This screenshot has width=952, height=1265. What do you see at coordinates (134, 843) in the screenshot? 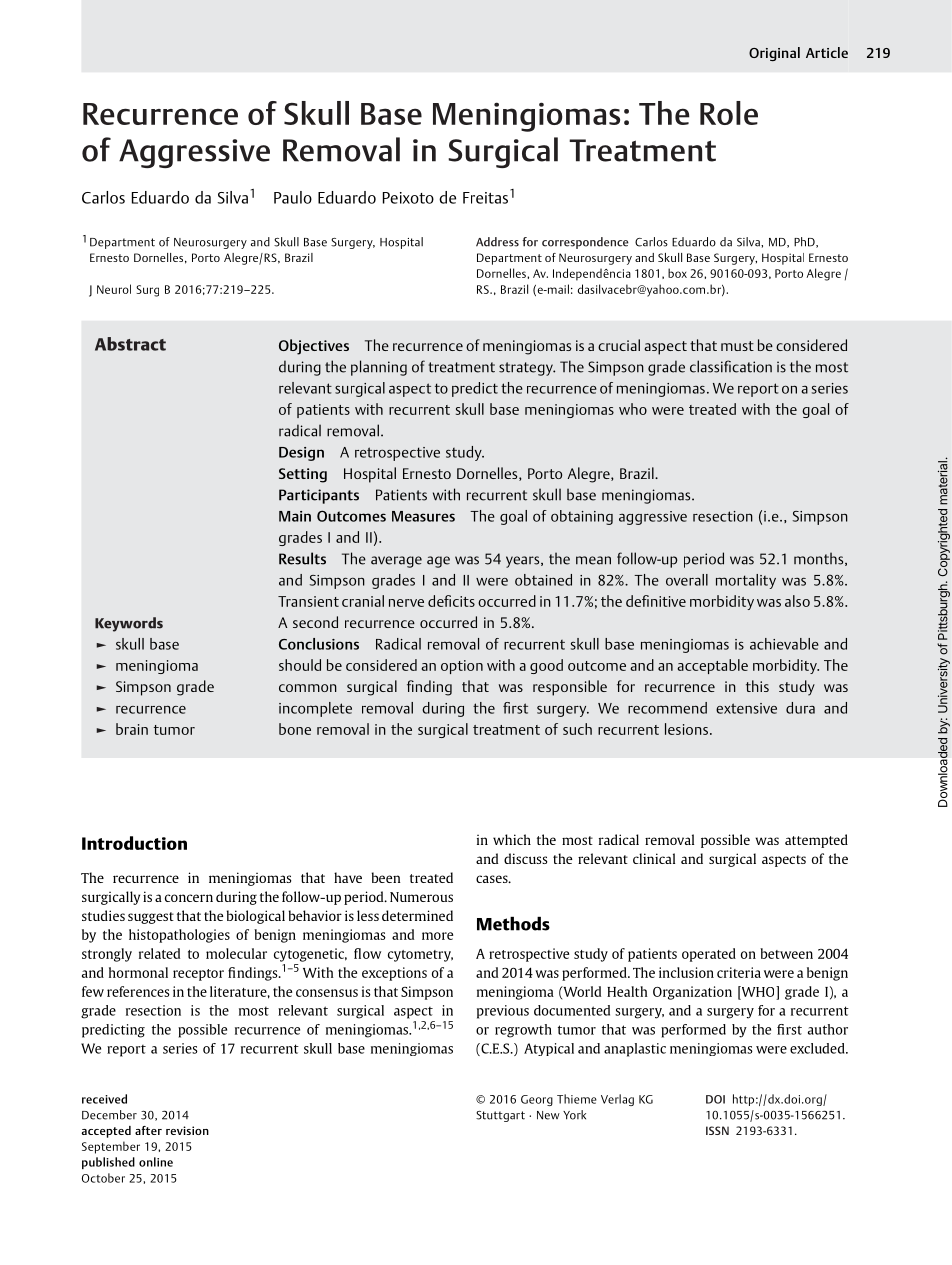
I see `Introduction` at bounding box center [134, 843].
